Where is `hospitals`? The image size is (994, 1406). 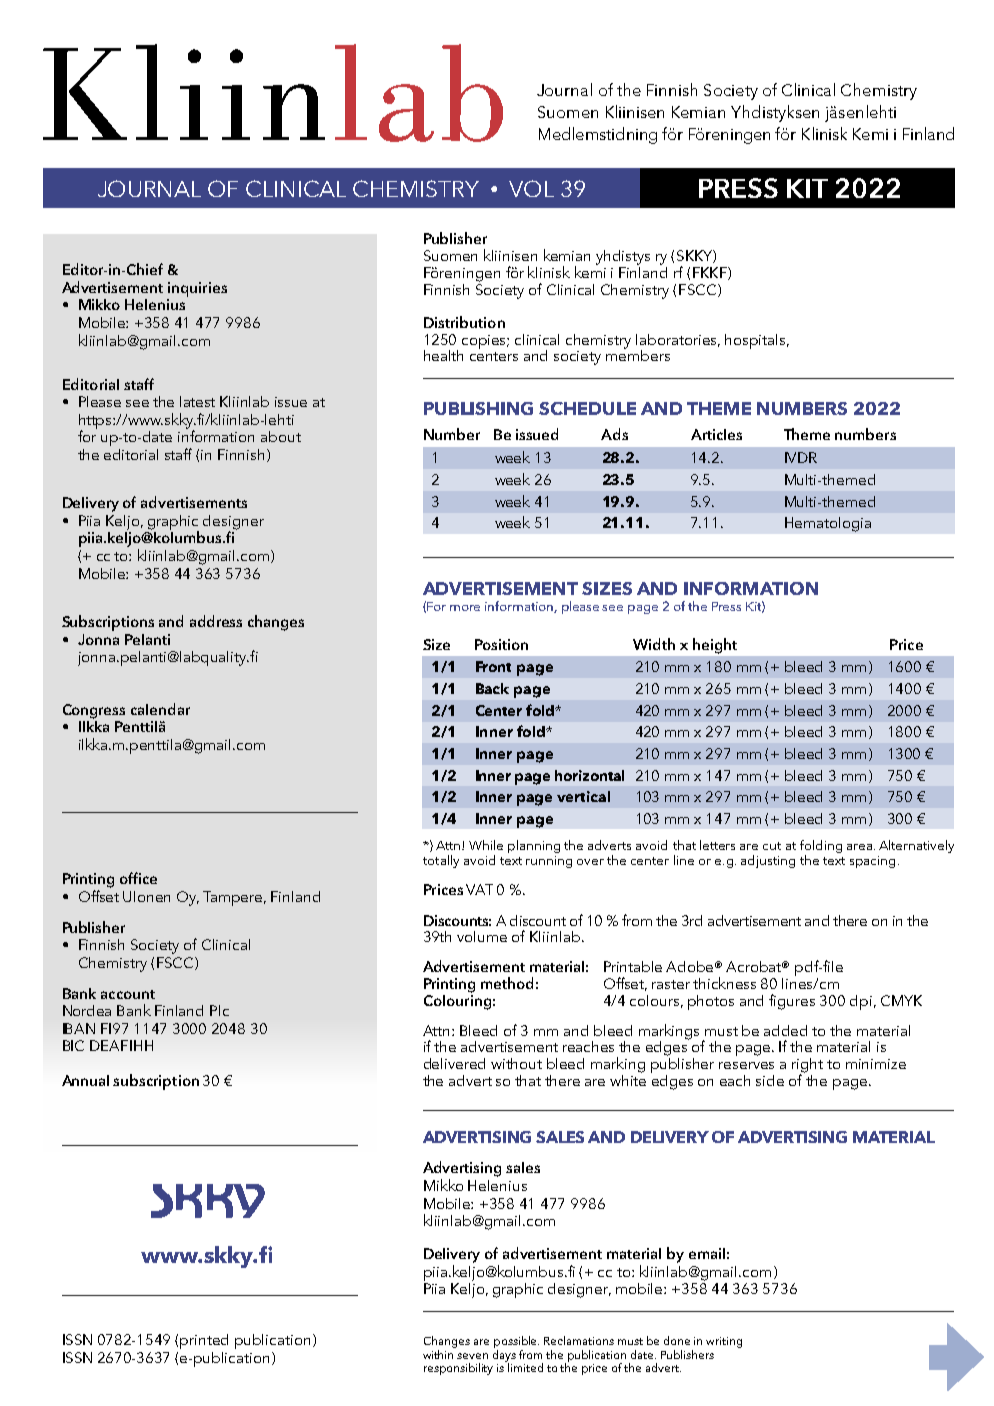
hospitals is located at coordinates (756, 341).
